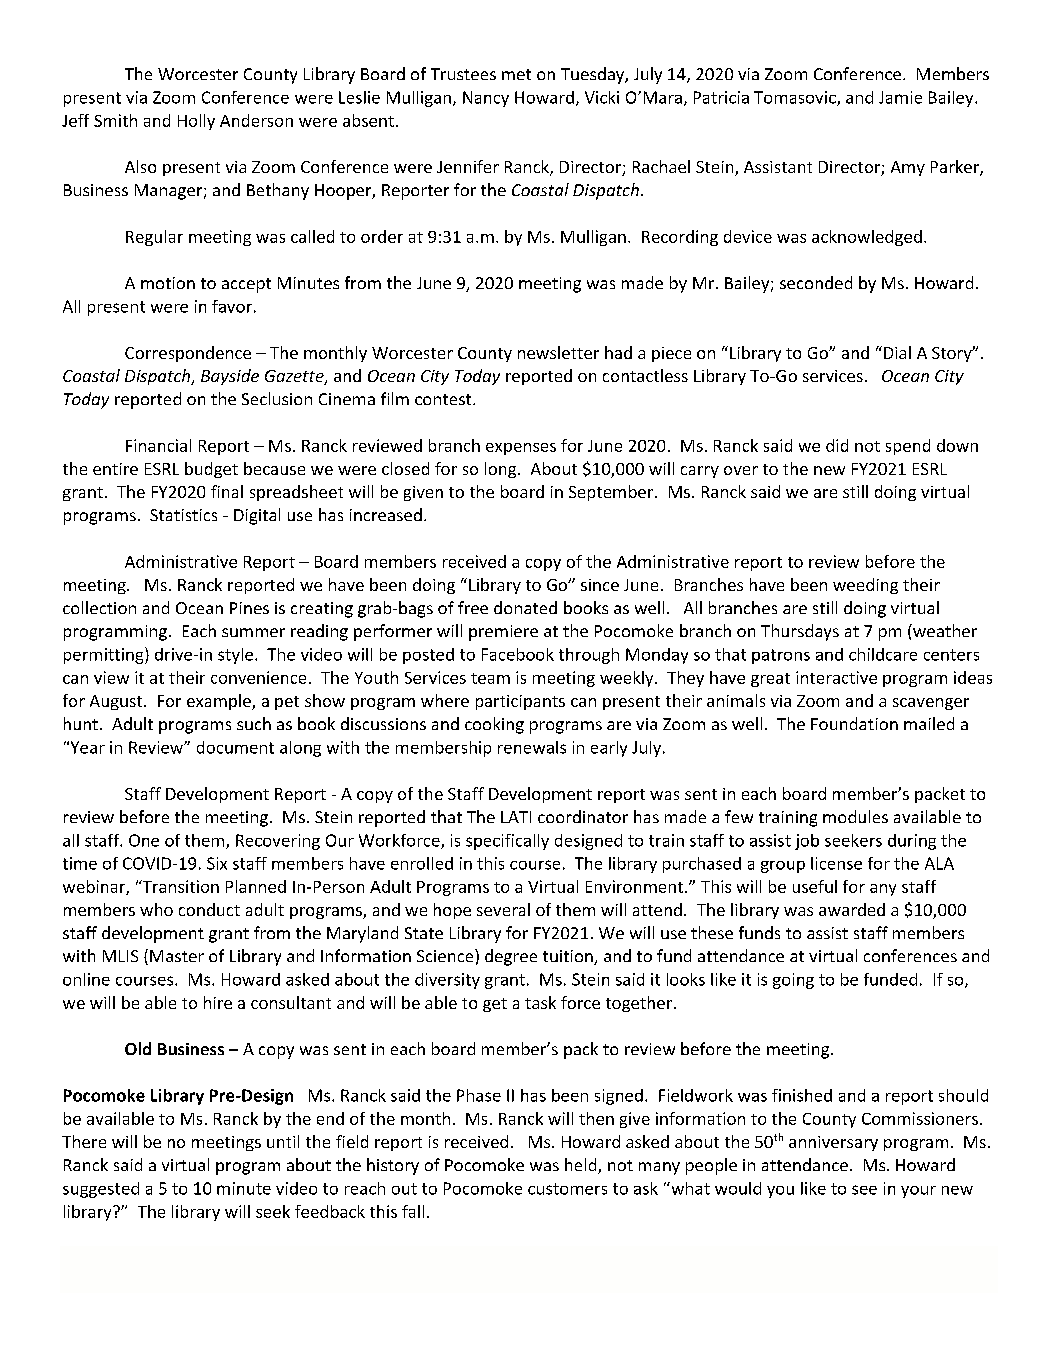 Image resolution: width=1058 pixels, height=1369 pixels. What do you see at coordinates (235, 656) in the screenshot?
I see `style` at bounding box center [235, 656].
